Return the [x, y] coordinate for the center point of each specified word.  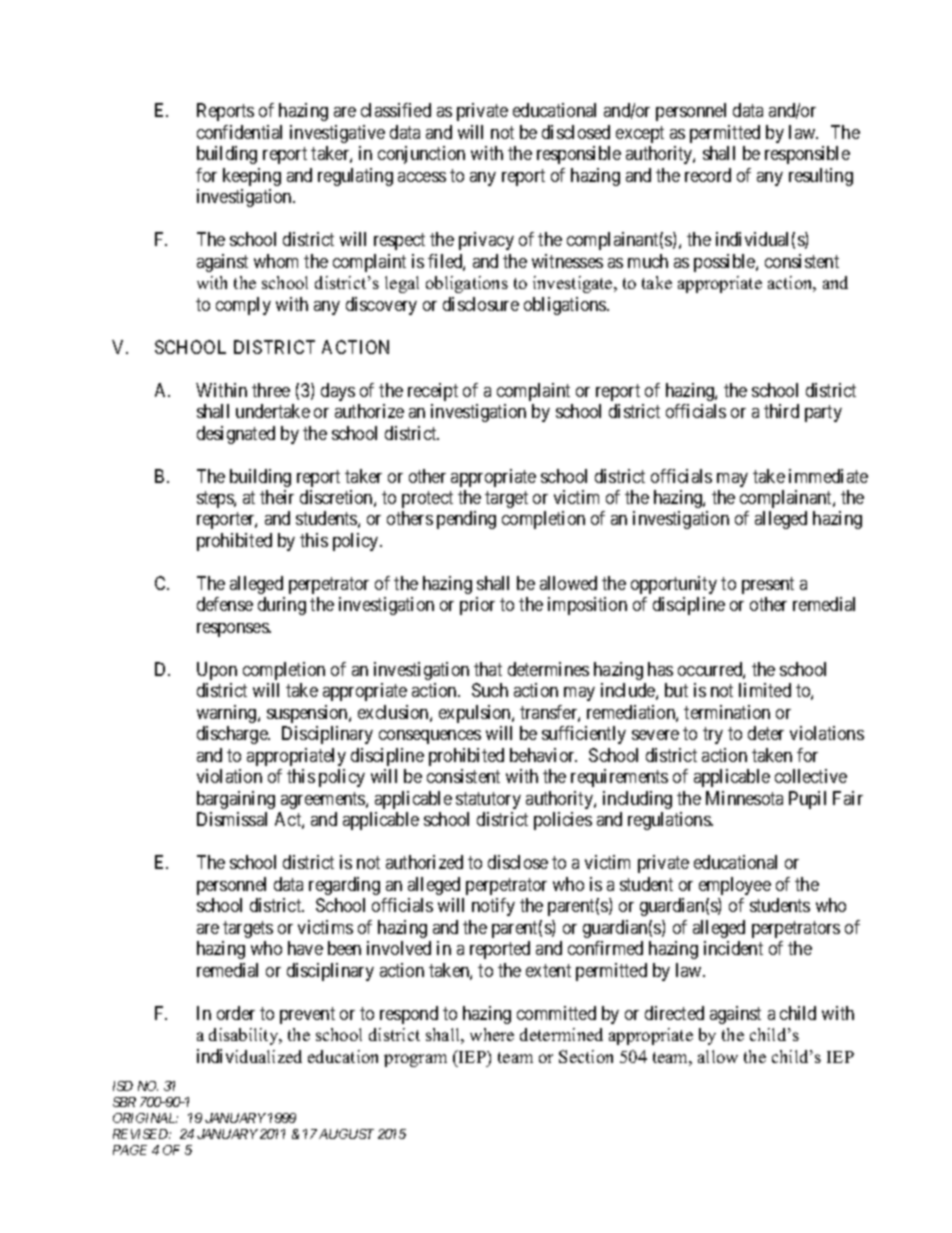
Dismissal [232, 819]
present [768, 585]
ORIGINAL [145, 1118]
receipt [433, 392]
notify [493, 907]
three [271, 390]
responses [233, 630]
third [781, 411]
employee [735, 886]
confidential [239, 132]
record [708, 175]
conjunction [421, 155]
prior [477, 606]
